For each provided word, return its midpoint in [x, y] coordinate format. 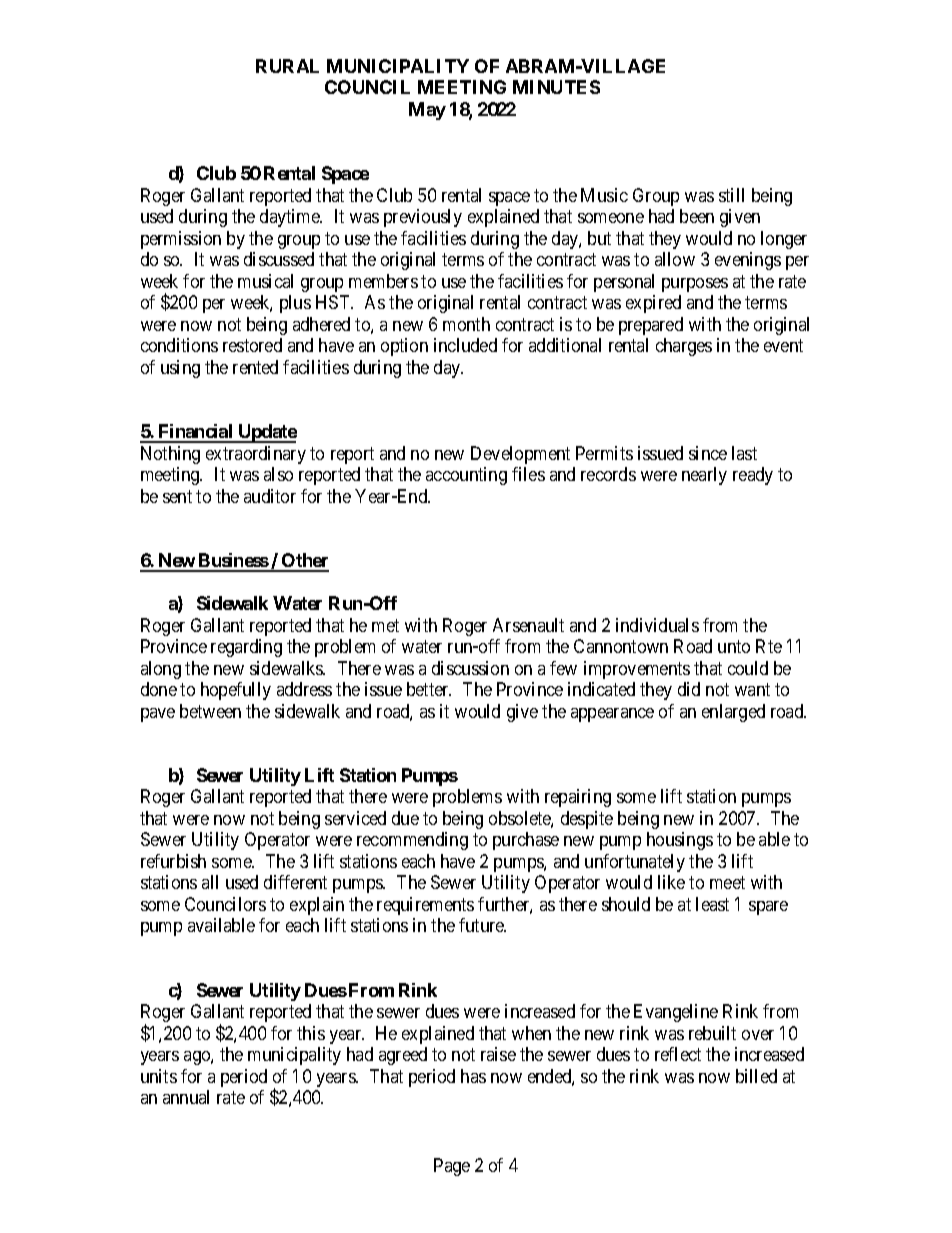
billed [756, 1076]
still [731, 195]
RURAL [287, 66]
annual [186, 1097]
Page [452, 1167]
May [427, 111]
